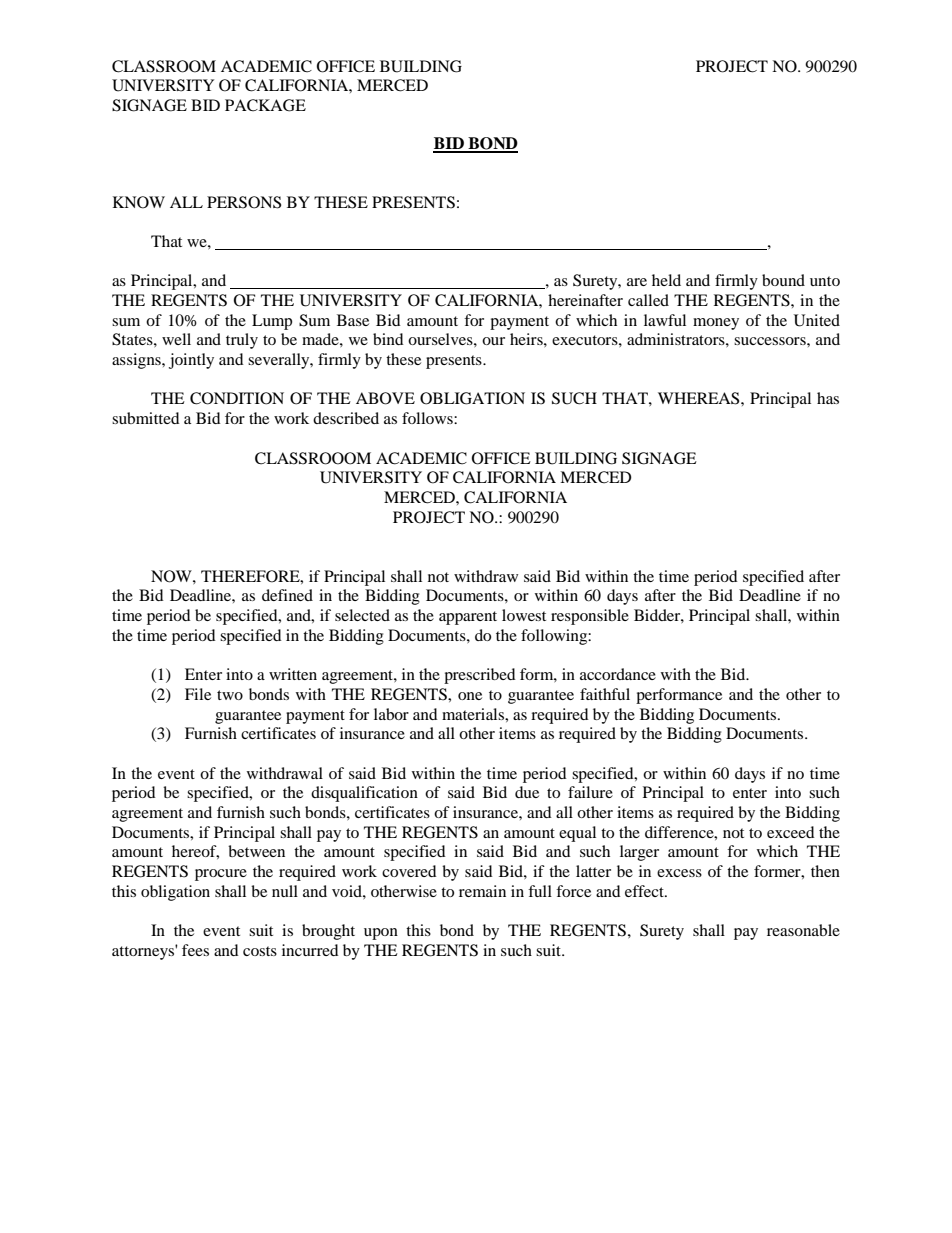 This screenshot has height=1233, width=952. What do you see at coordinates (195, 950) in the screenshot?
I see `fees` at bounding box center [195, 950].
